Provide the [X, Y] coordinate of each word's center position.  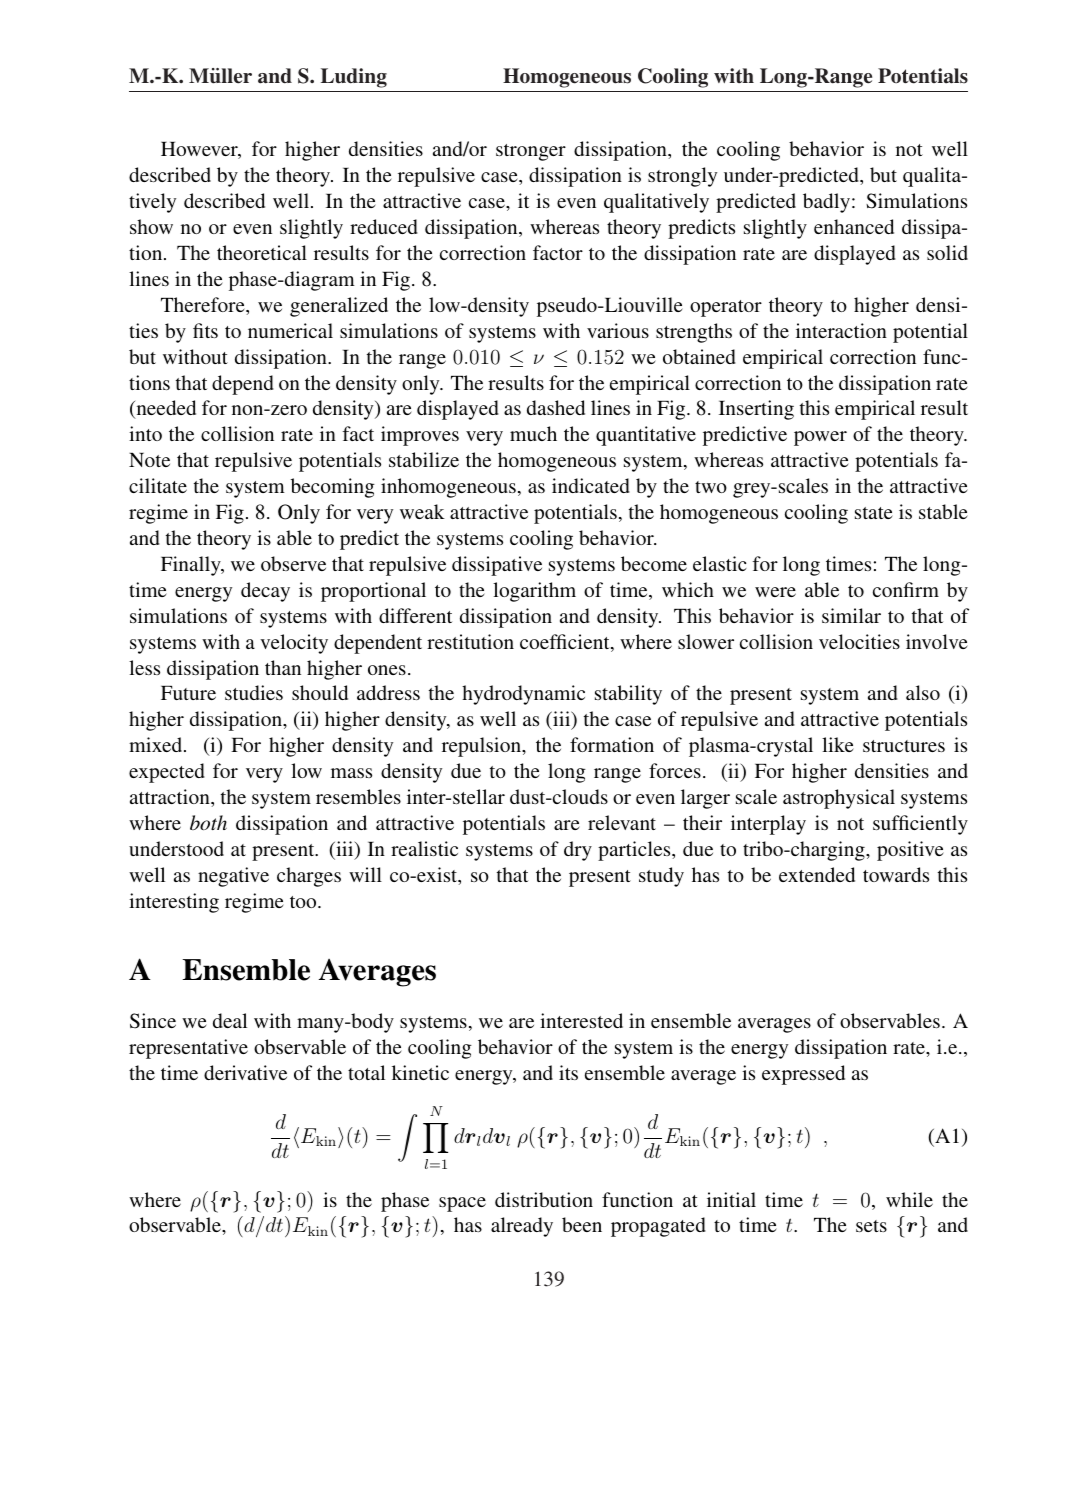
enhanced [854, 226]
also [923, 692]
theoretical [262, 252]
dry [578, 851]
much [533, 433]
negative [233, 877]
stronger [531, 152]
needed [165, 409]
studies [254, 692]
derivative [245, 1072]
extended [817, 874]
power [820, 438]
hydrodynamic [523, 695]
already [522, 1227]
